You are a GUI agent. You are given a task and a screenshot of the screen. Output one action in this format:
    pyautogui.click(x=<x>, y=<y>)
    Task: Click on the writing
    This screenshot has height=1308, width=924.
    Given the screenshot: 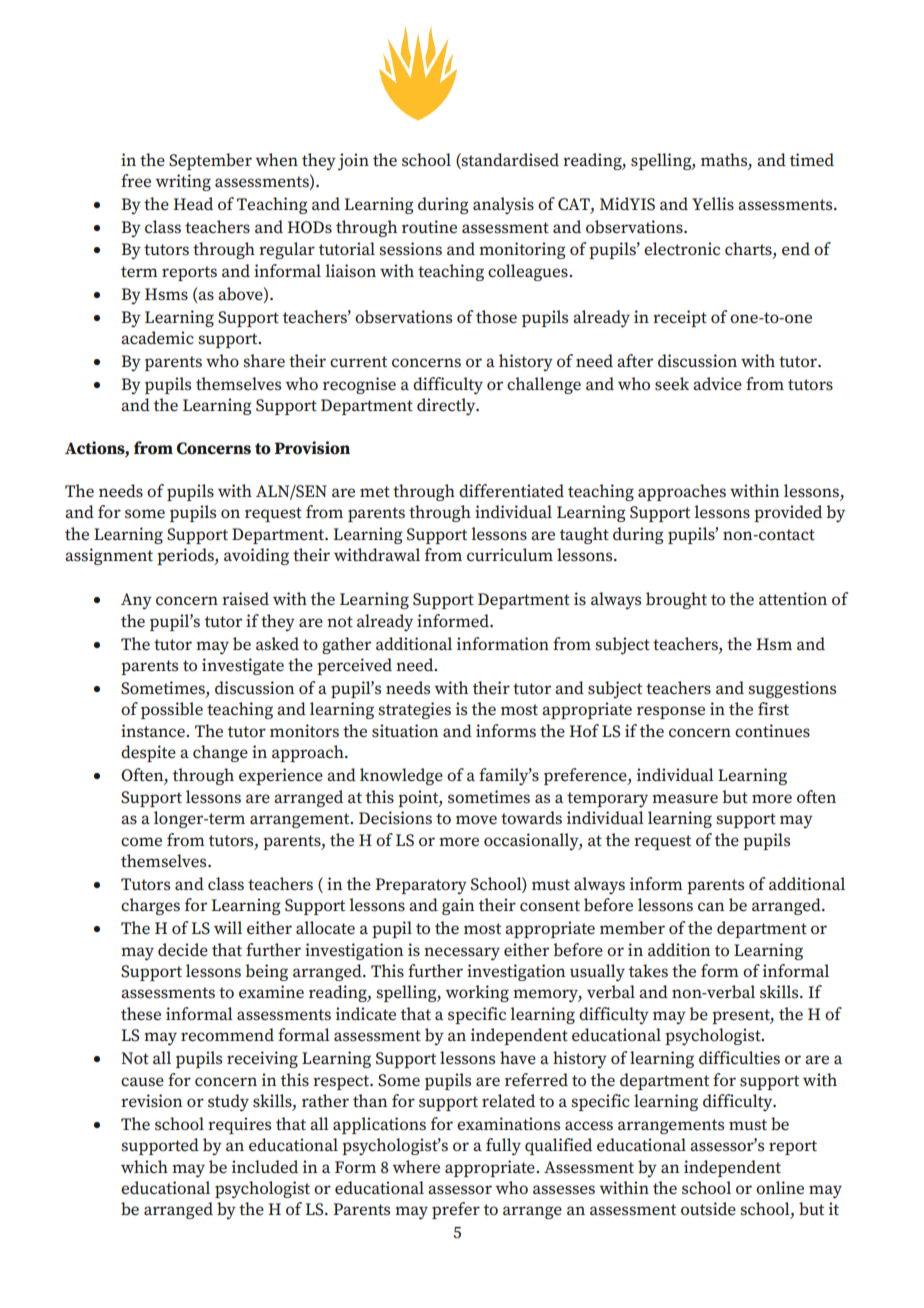 What is the action you would take?
    pyautogui.click(x=183, y=182)
